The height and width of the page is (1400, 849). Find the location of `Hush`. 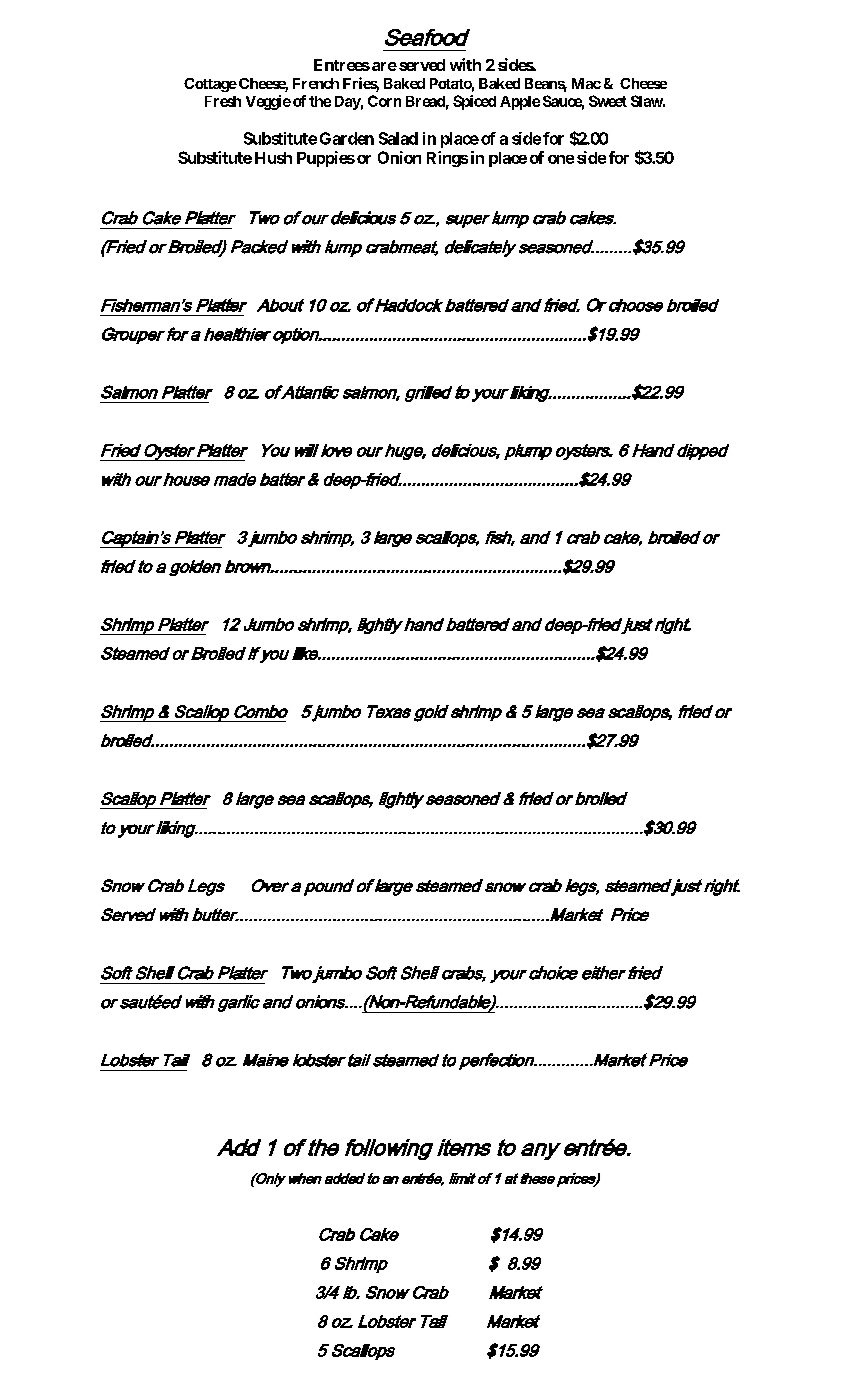

Hush is located at coordinates (273, 158).
